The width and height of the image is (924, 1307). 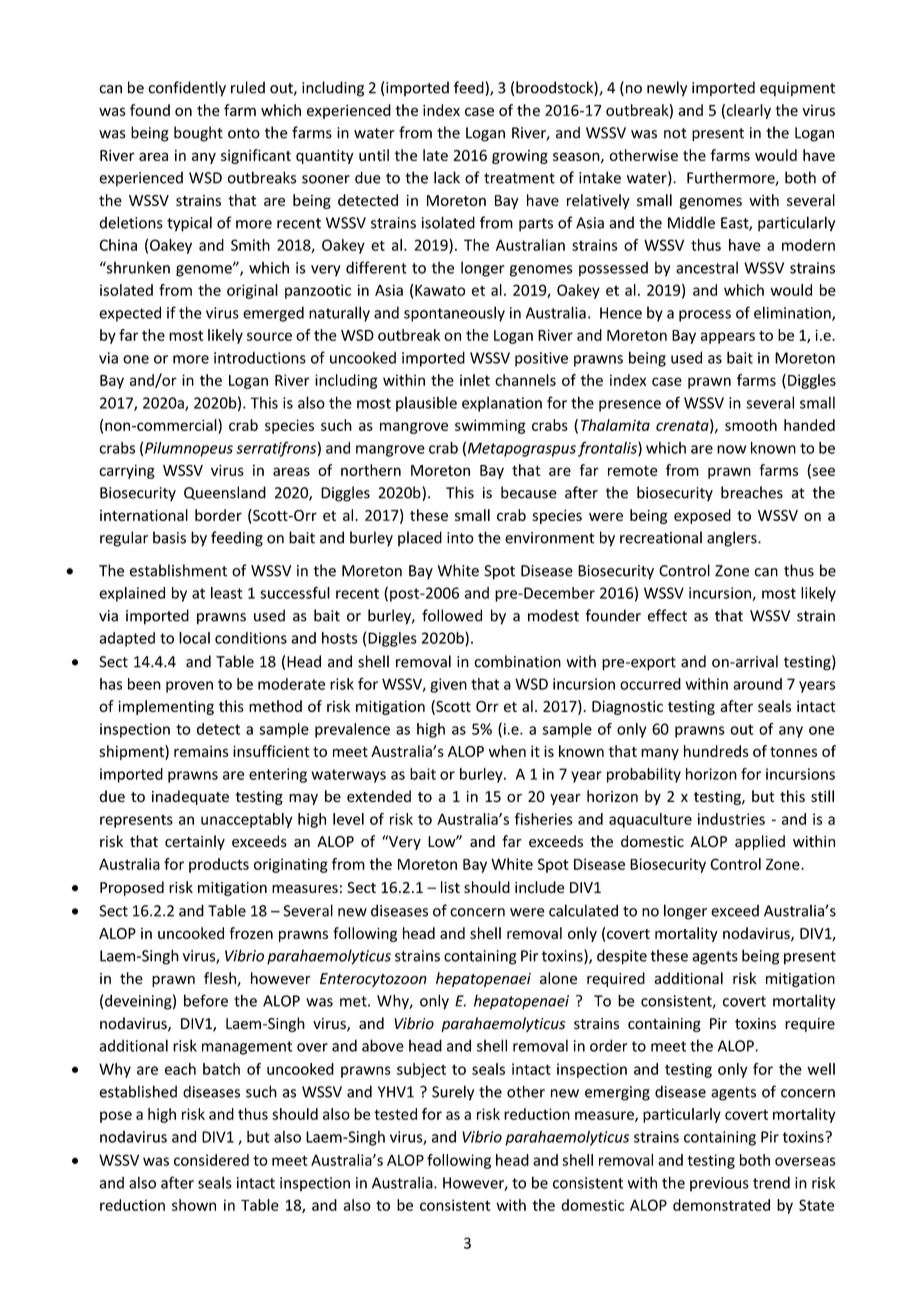 I want to click on previous, so click(x=719, y=1184).
